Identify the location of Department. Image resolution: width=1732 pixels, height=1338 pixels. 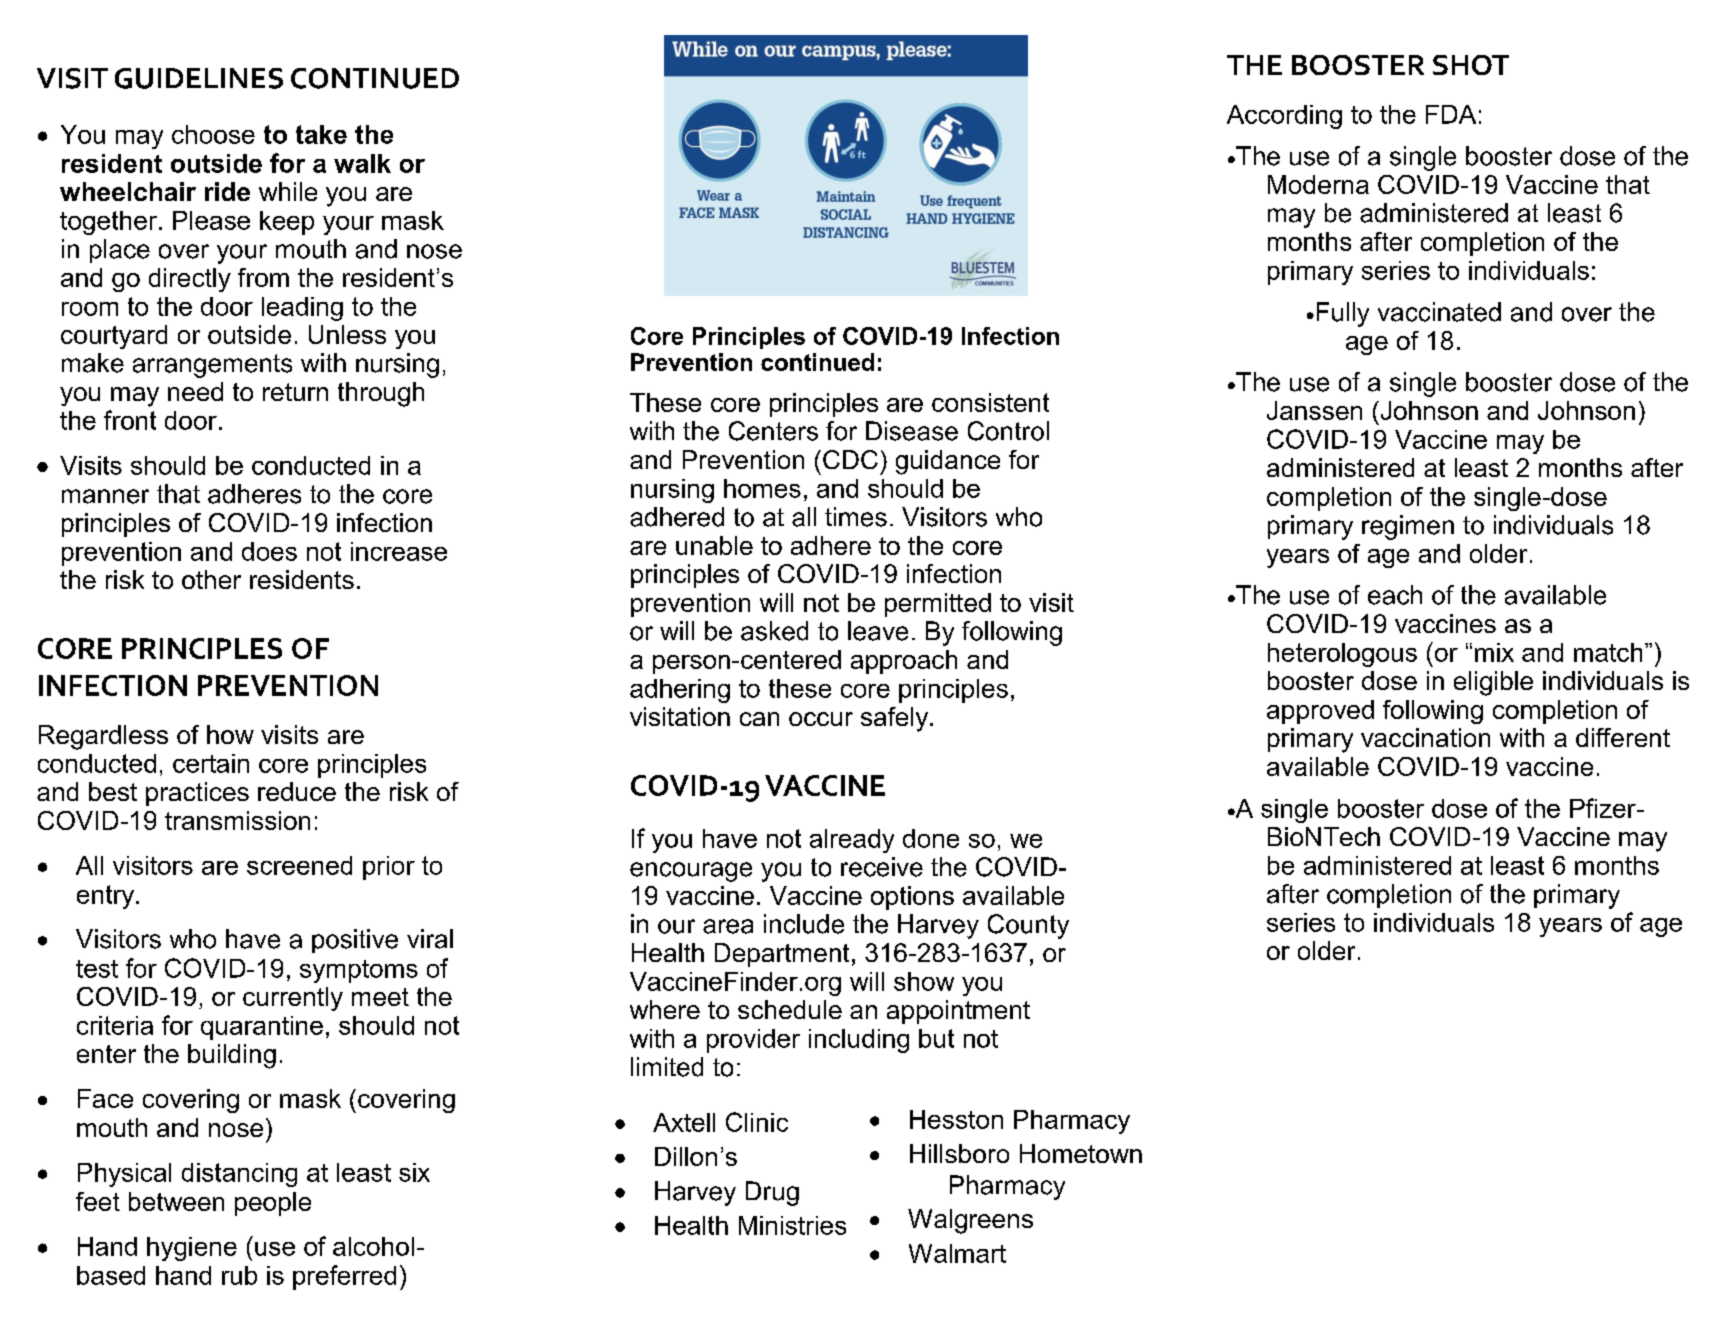
(782, 955).
